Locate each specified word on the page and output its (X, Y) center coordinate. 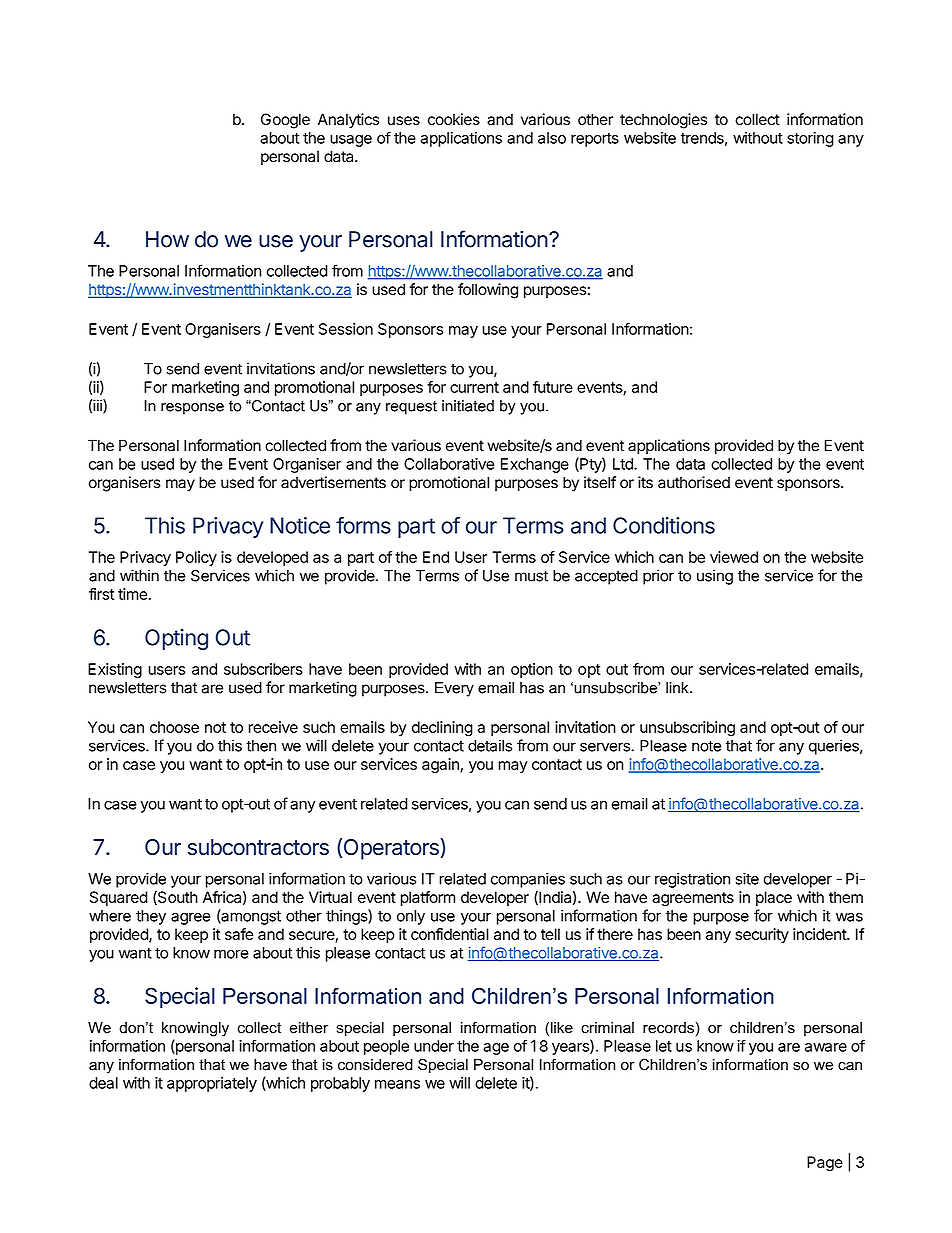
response (192, 409)
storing (810, 139)
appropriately (212, 1084)
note (706, 746)
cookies (454, 119)
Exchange (535, 465)
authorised (694, 482)
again (441, 765)
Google (285, 121)
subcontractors (258, 847)
